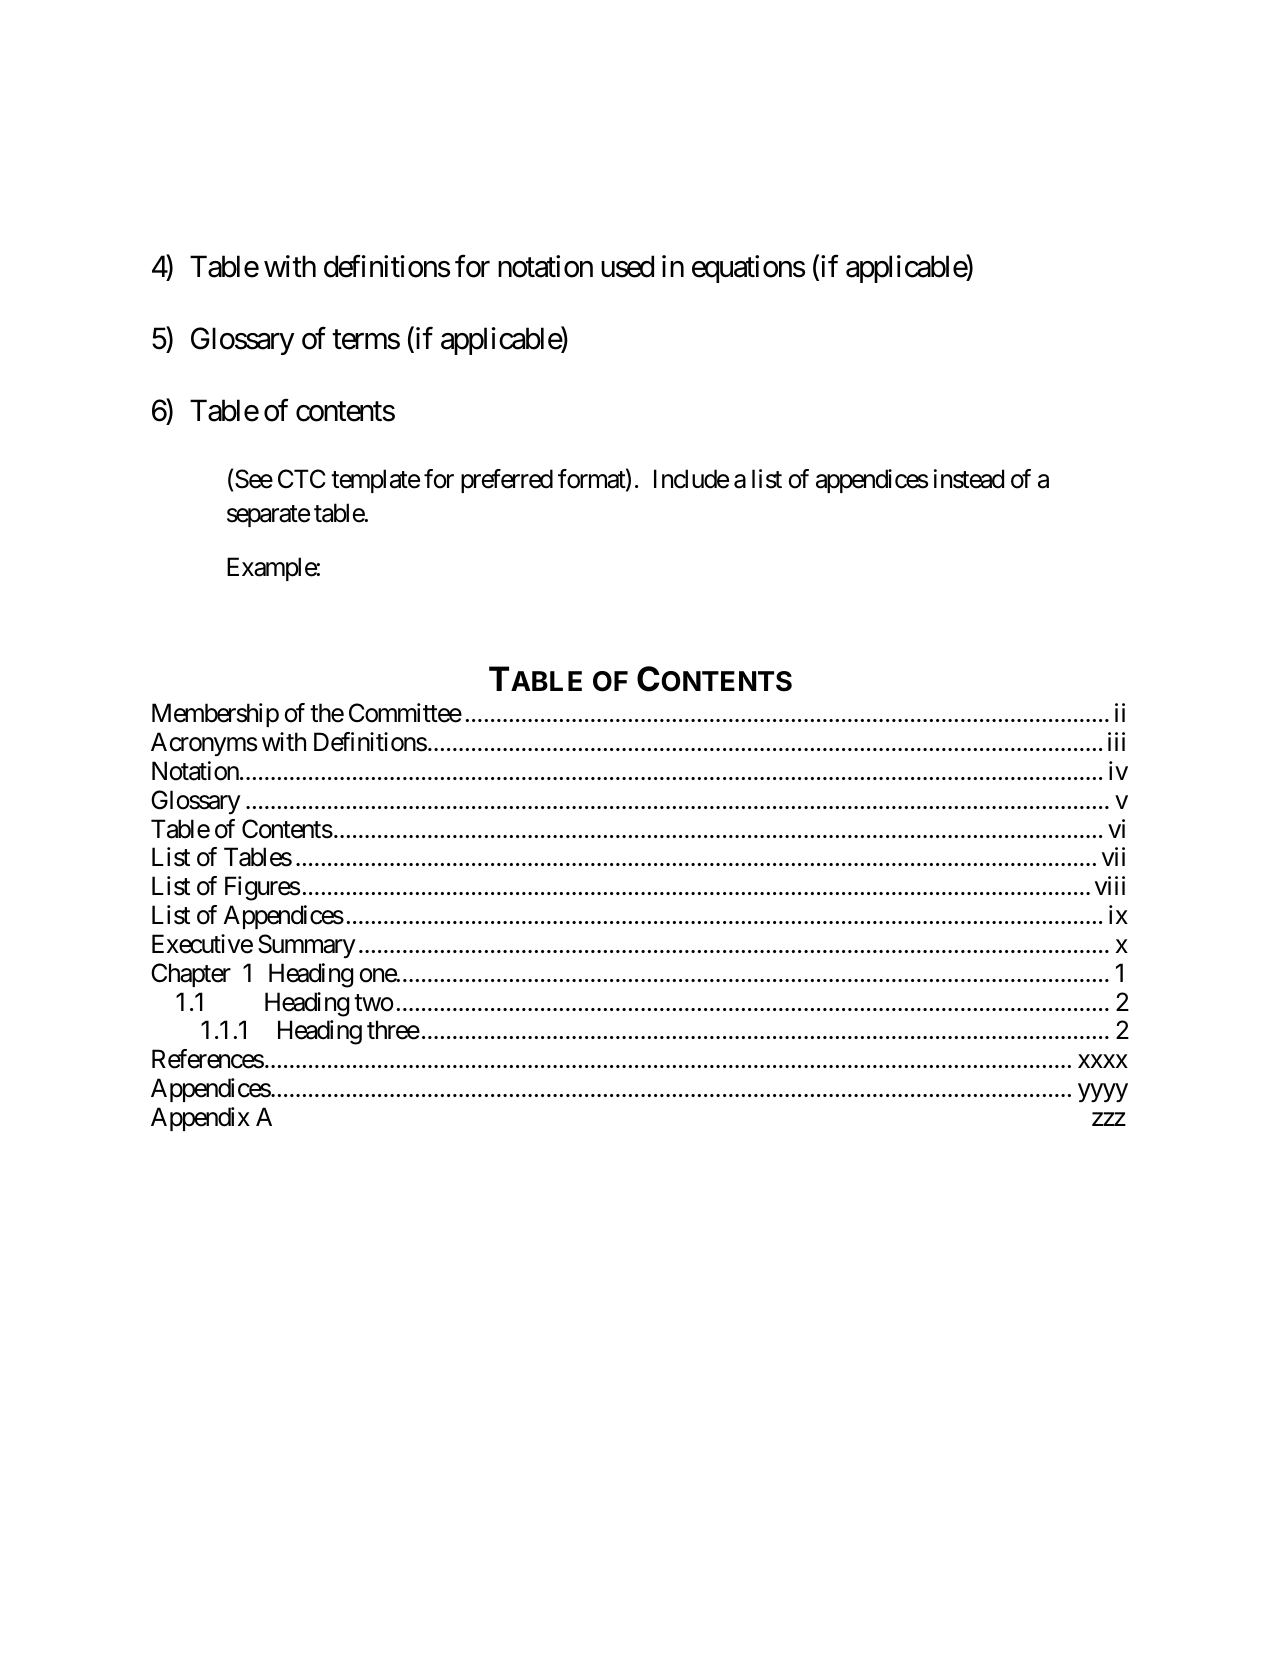 This screenshot has width=1279, height=1655. I want to click on Appendix, so click(200, 1119).
